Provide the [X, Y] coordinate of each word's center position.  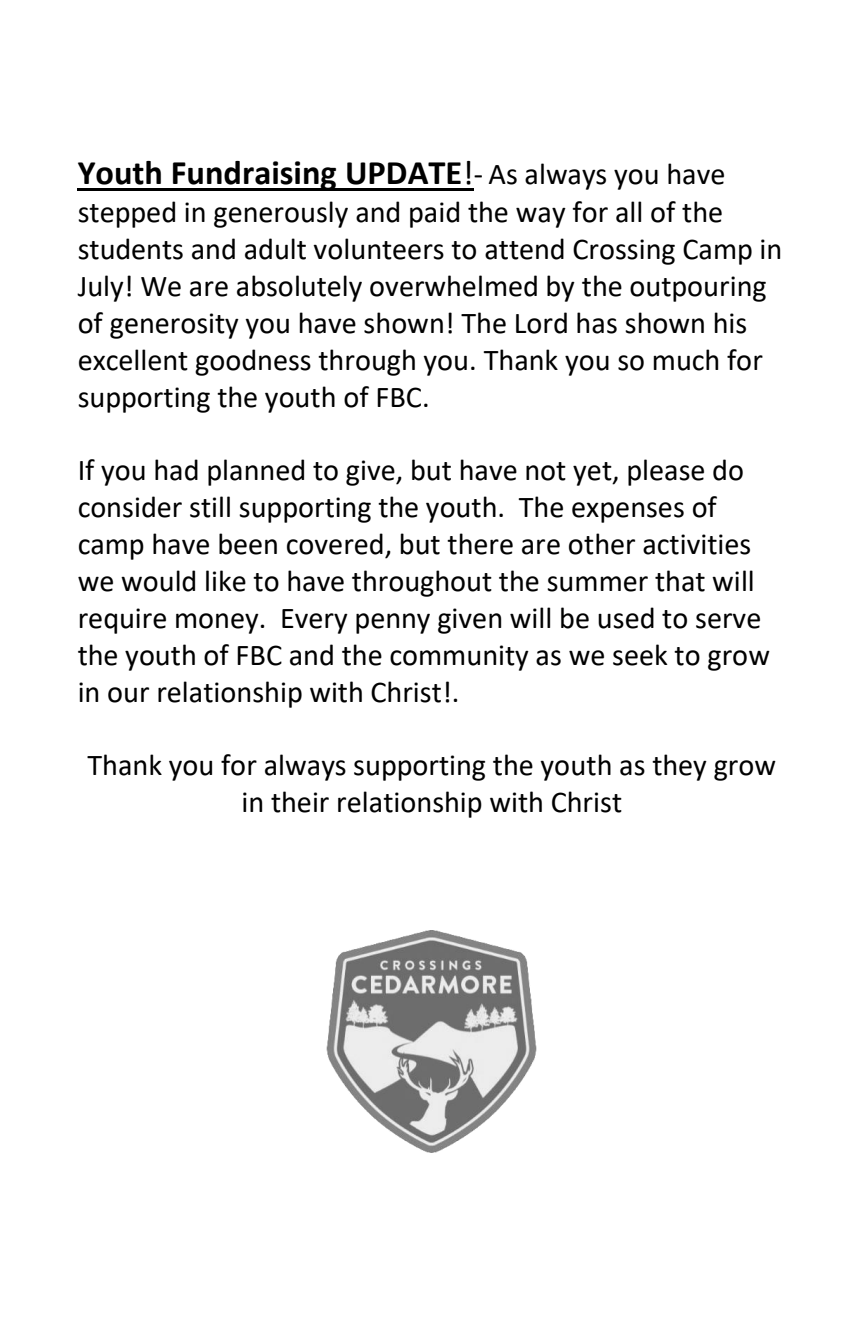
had [176, 470]
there [480, 544]
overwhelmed [453, 286]
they [679, 767]
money [218, 623]
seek [640, 655]
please [666, 472]
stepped [126, 214]
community [459, 658]
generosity [174, 326]
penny [393, 623]
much [685, 360]
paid [434, 214]
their [300, 802]
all [628, 212]
